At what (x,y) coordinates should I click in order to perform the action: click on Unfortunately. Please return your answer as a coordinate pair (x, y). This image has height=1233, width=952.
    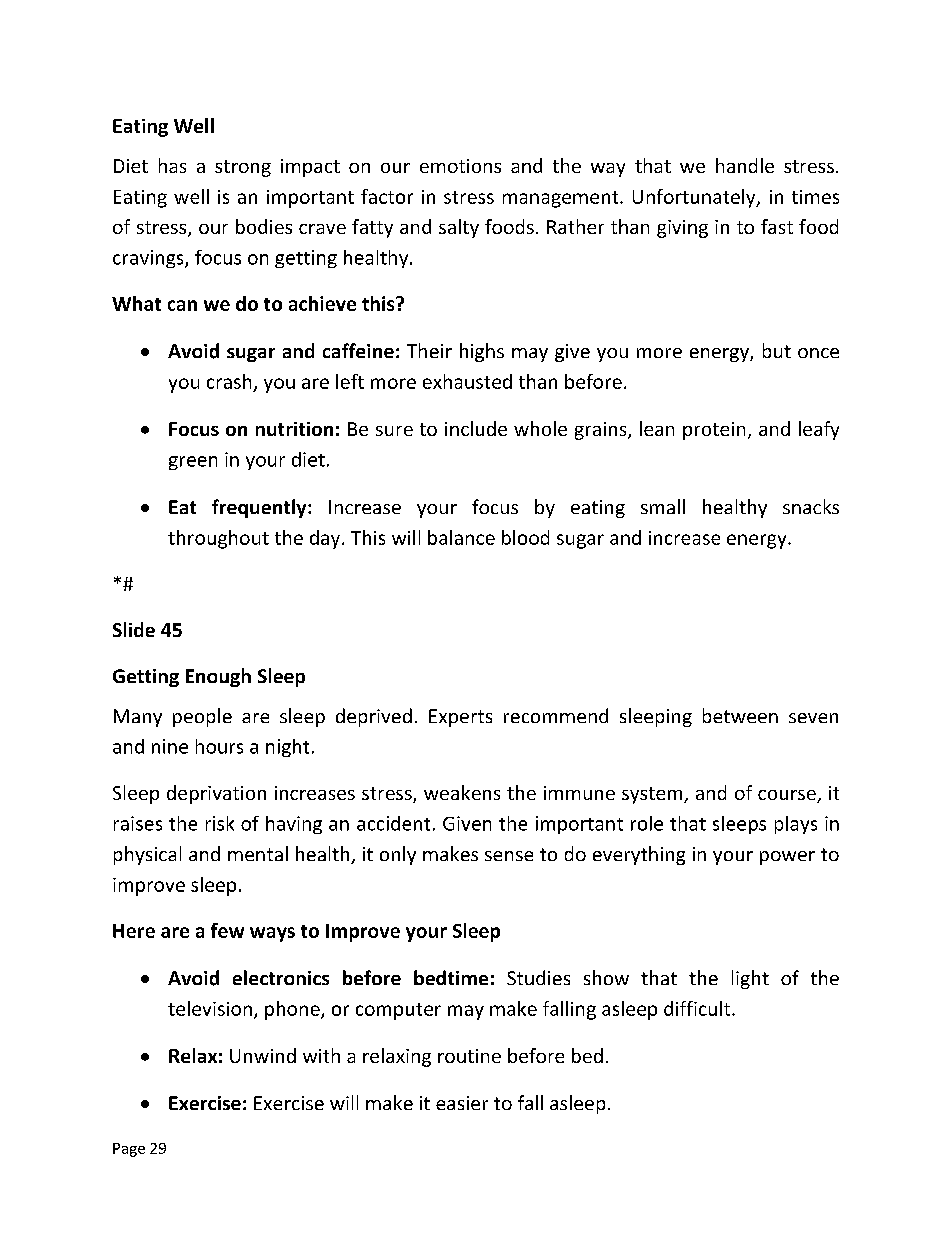
    Looking at the image, I should click on (695, 198).
